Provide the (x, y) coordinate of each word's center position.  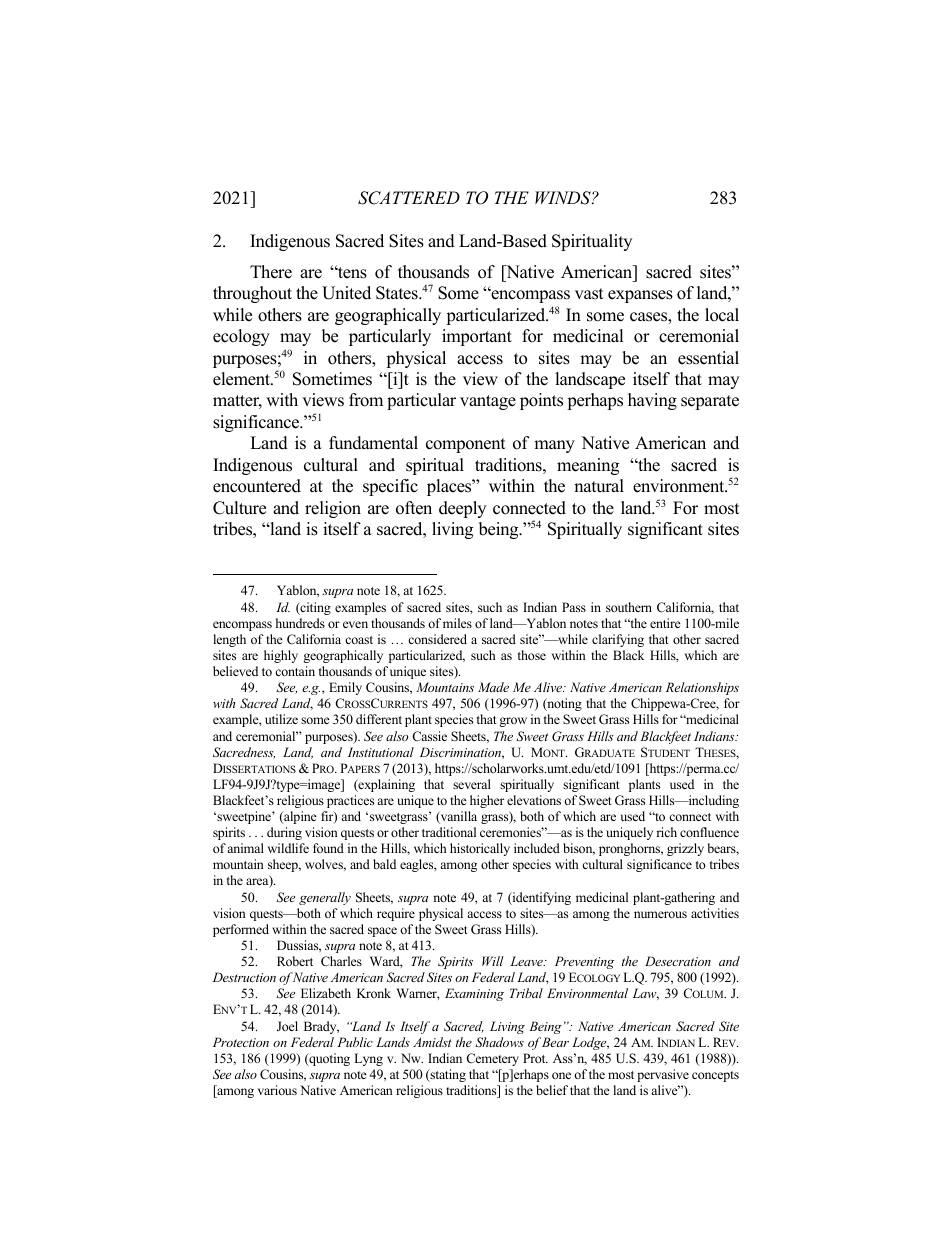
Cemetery (492, 1059)
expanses (640, 296)
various (277, 1090)
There (271, 272)
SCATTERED (409, 198)
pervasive (663, 1075)
